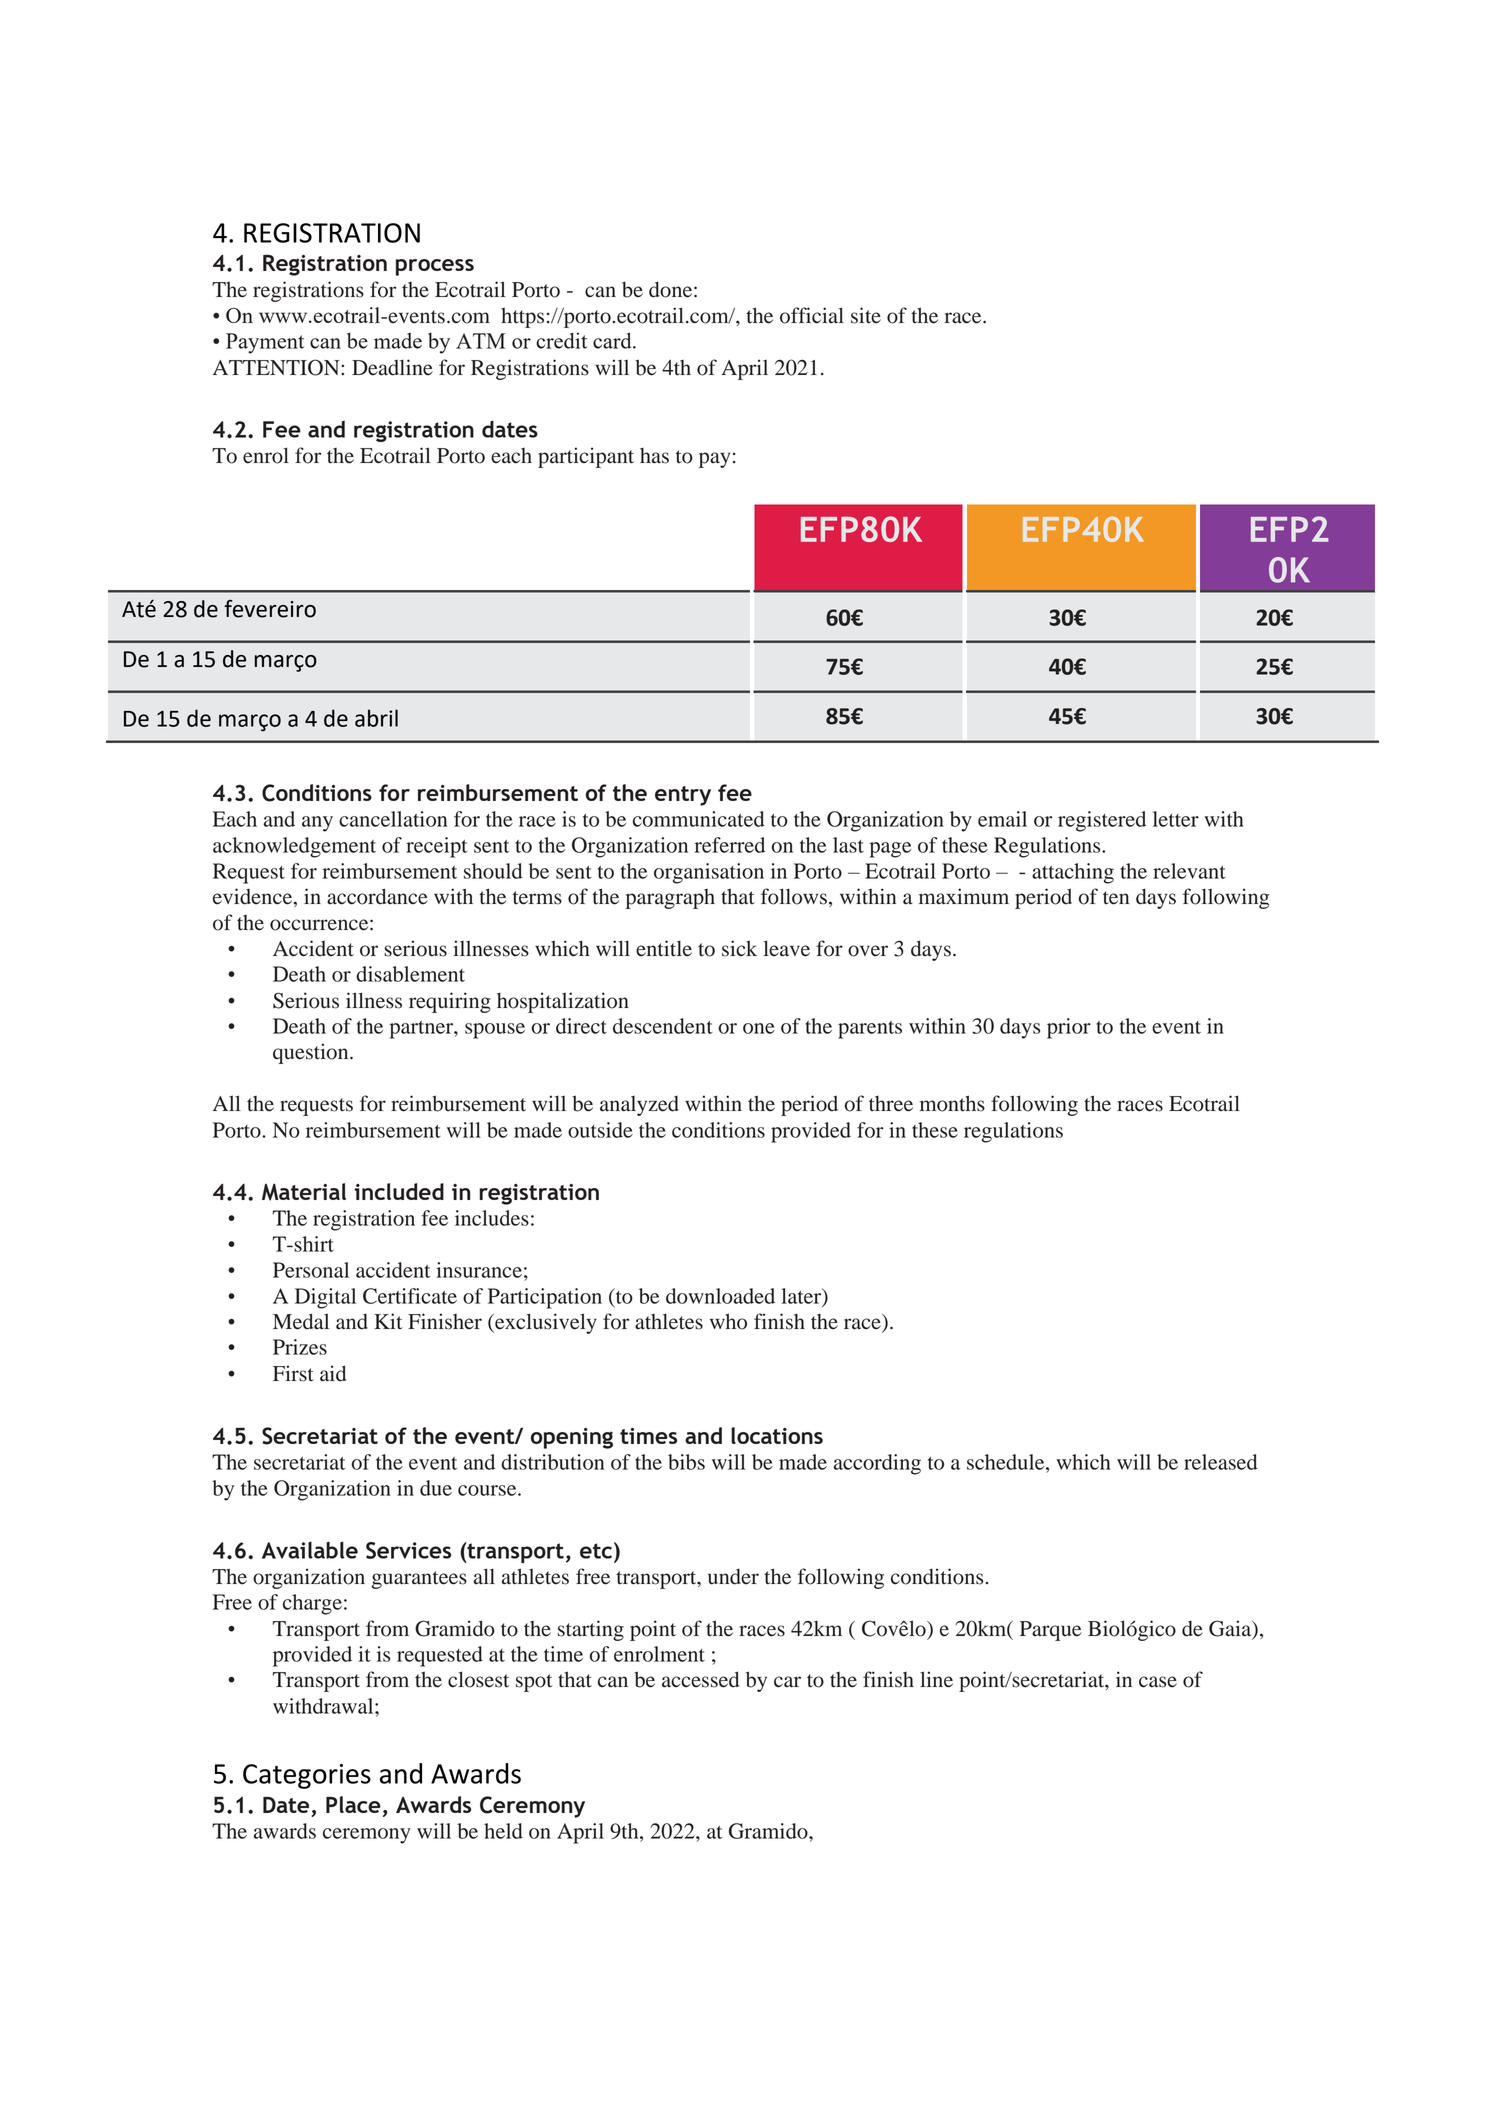  I want to click on locations, so click(777, 1435).
